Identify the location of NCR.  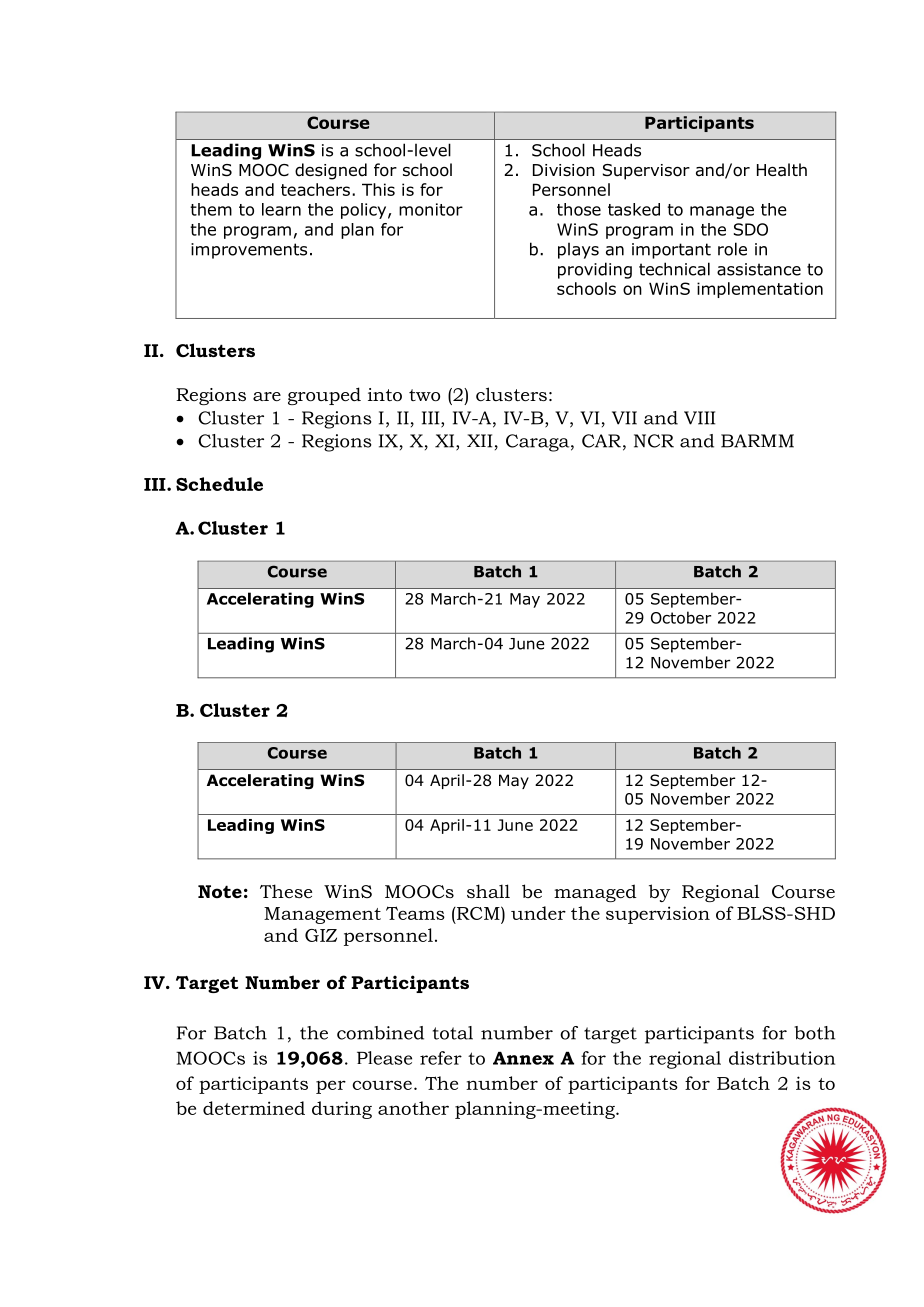
(654, 441).
